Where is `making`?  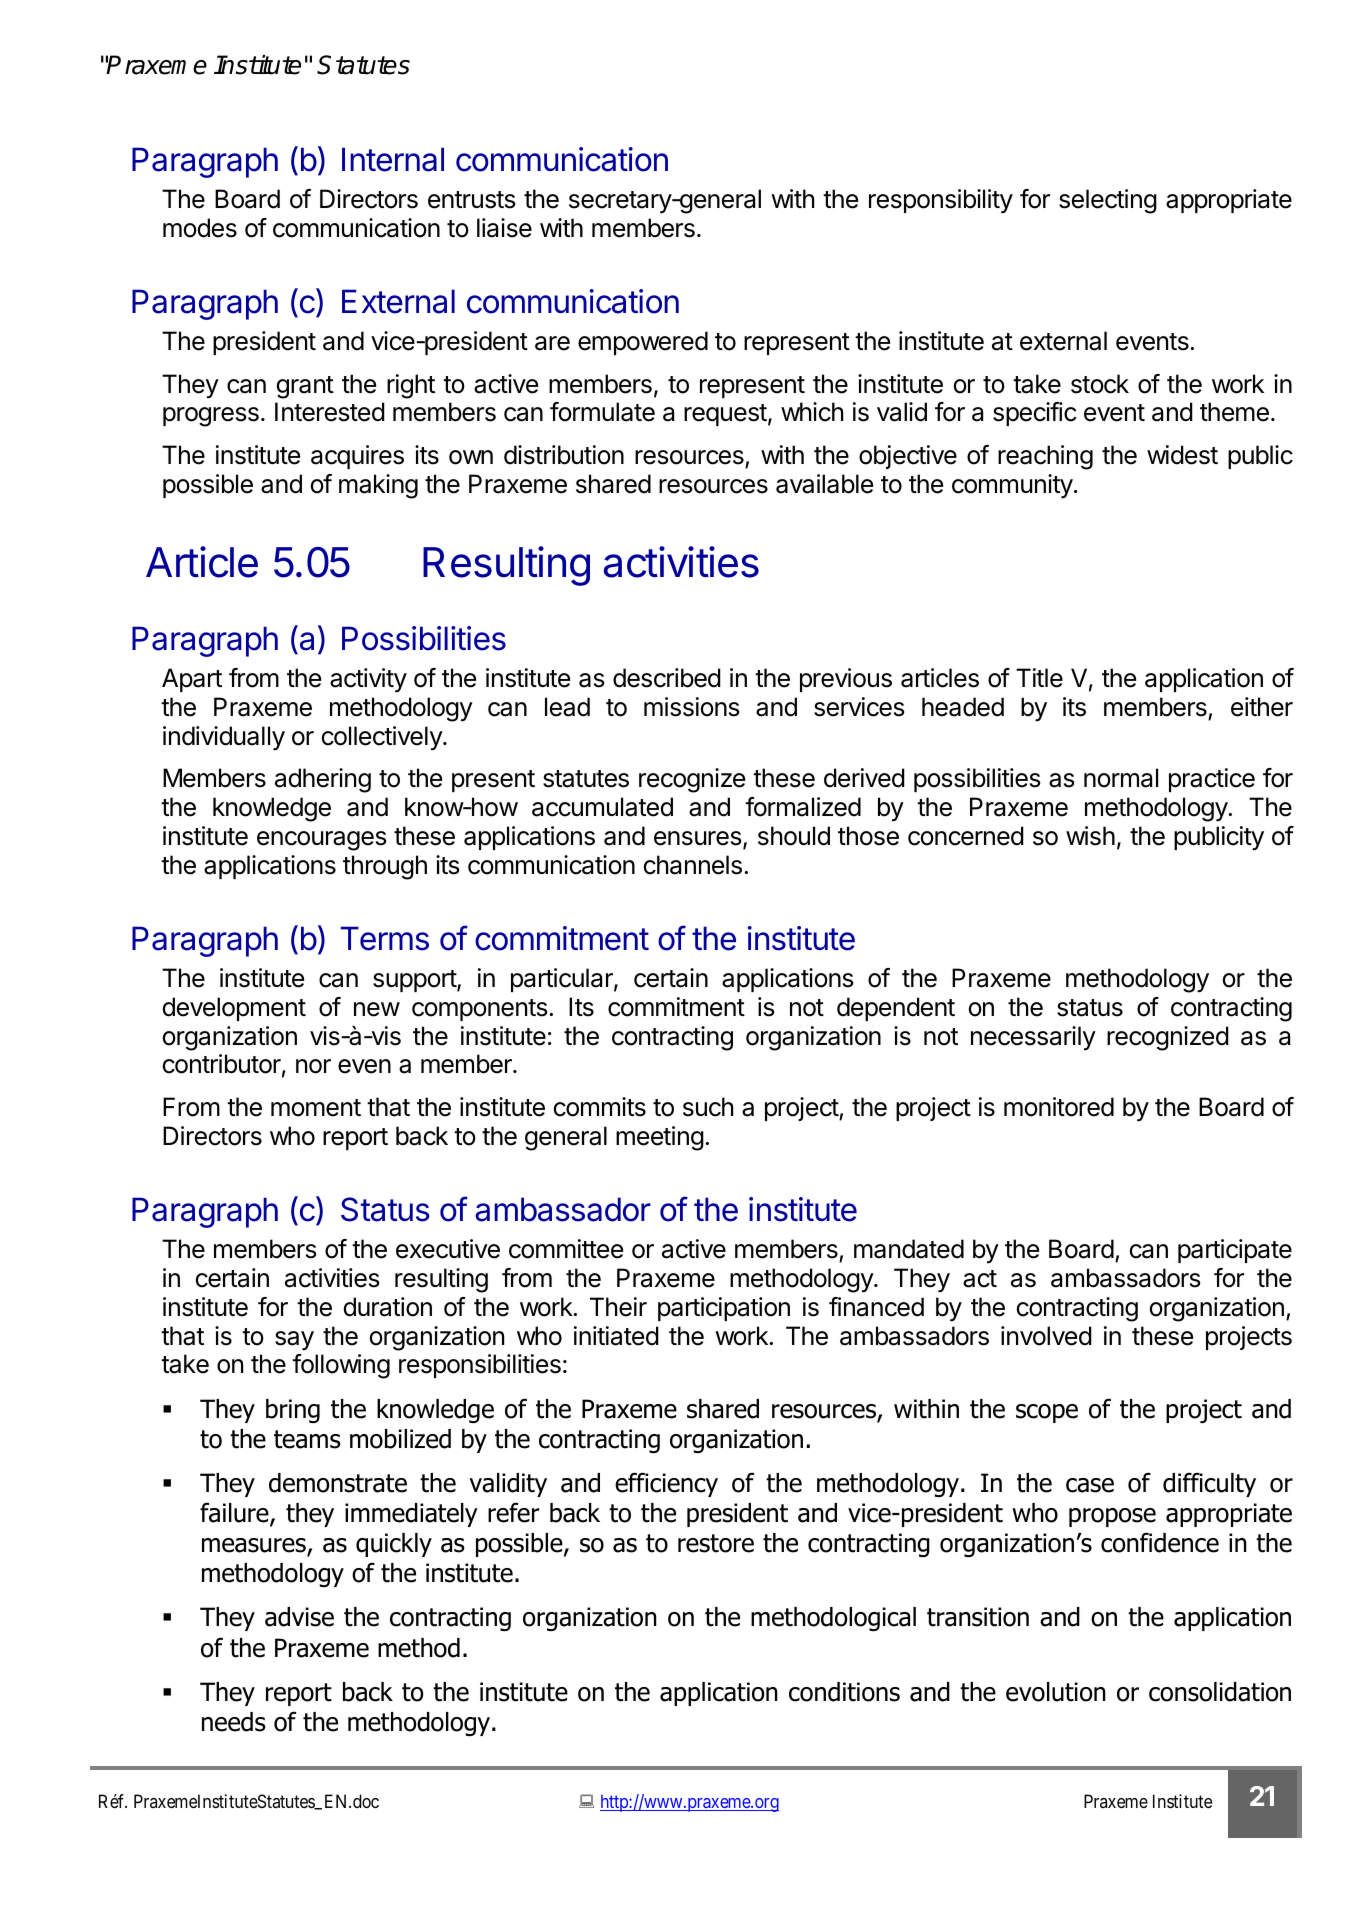 making is located at coordinates (378, 486).
